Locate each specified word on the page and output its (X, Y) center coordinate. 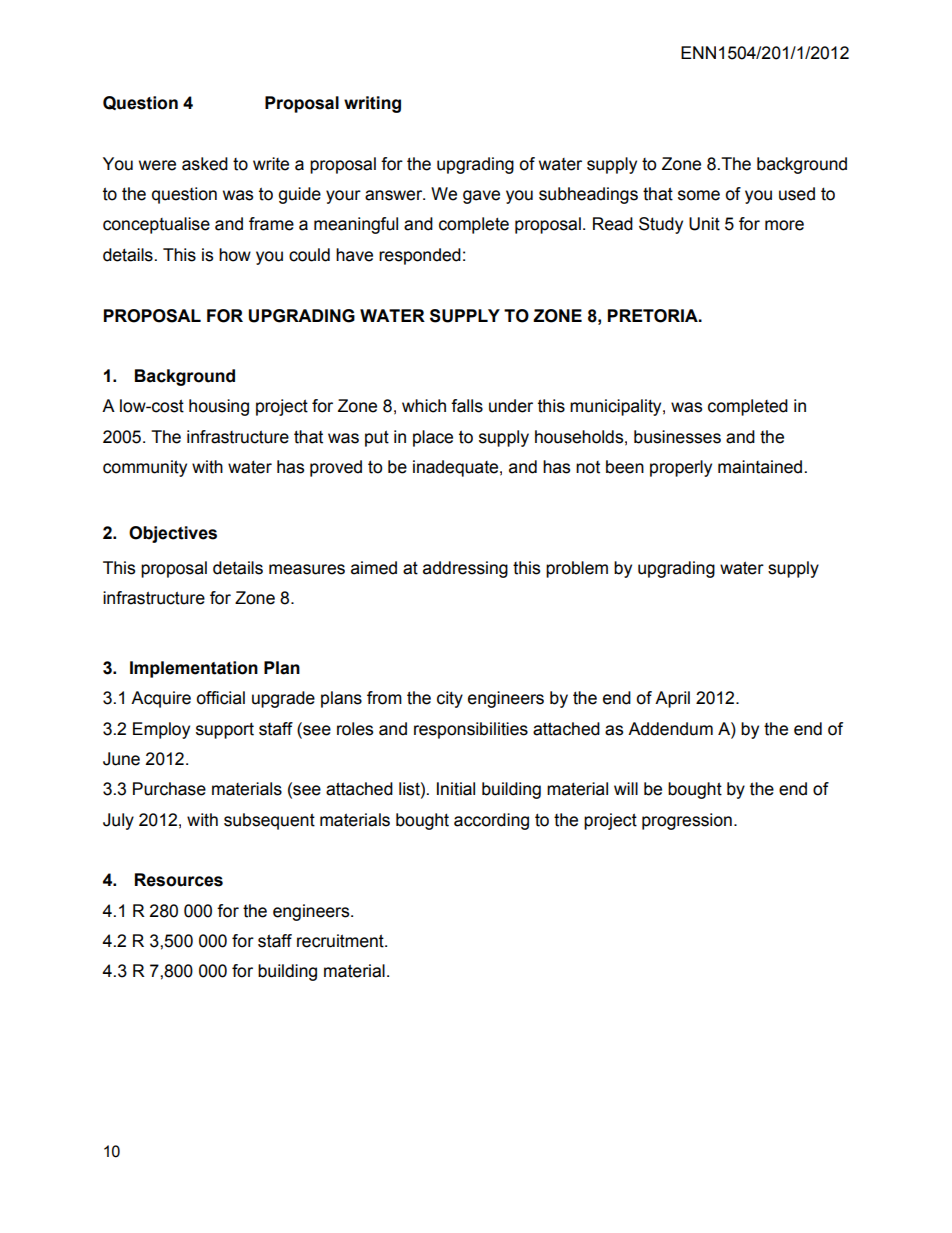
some (699, 195)
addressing (465, 569)
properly (681, 468)
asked (205, 164)
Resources (179, 880)
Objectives (173, 534)
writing (372, 104)
